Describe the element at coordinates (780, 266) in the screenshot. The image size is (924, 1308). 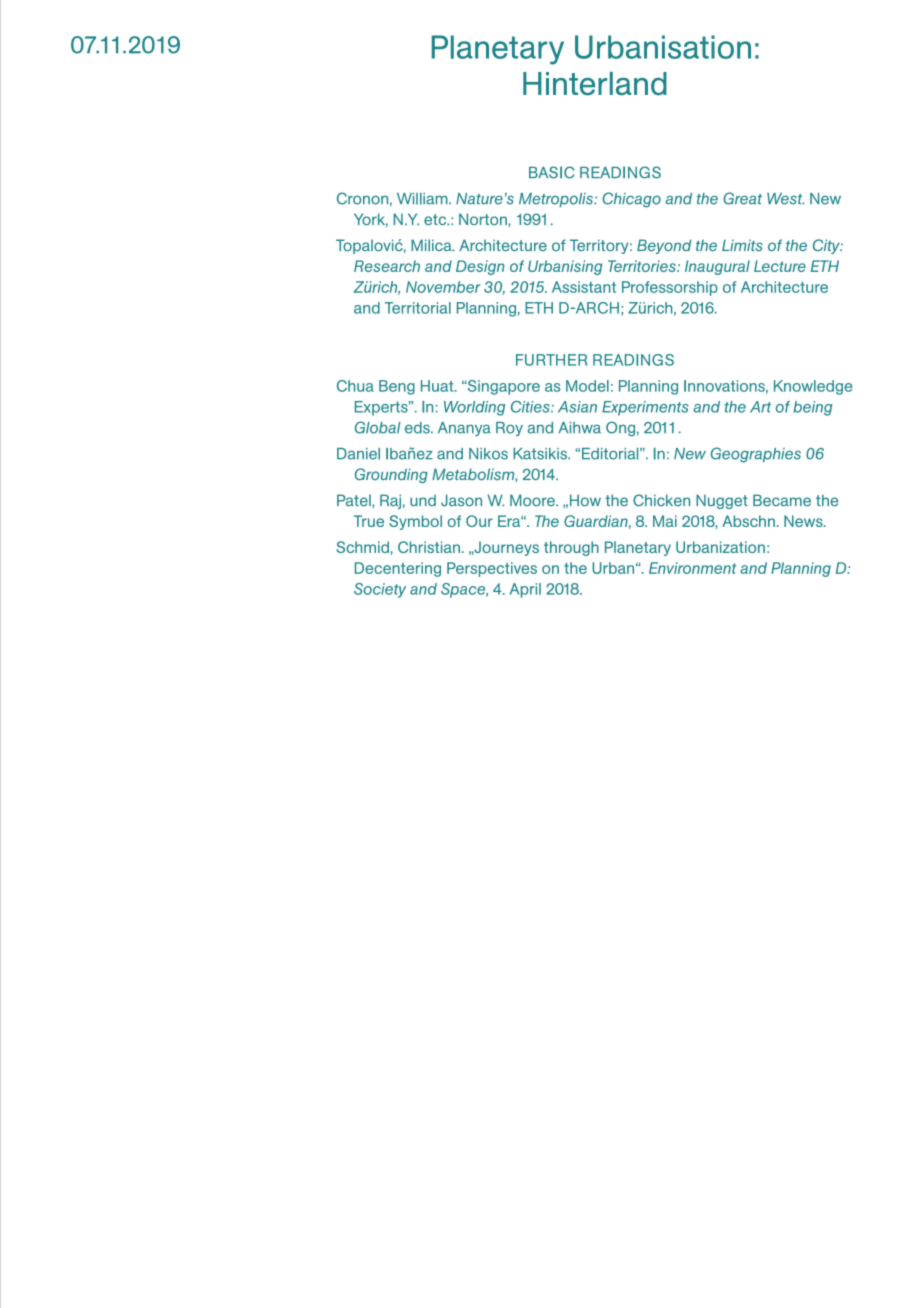
I see `Lecture` at that location.
